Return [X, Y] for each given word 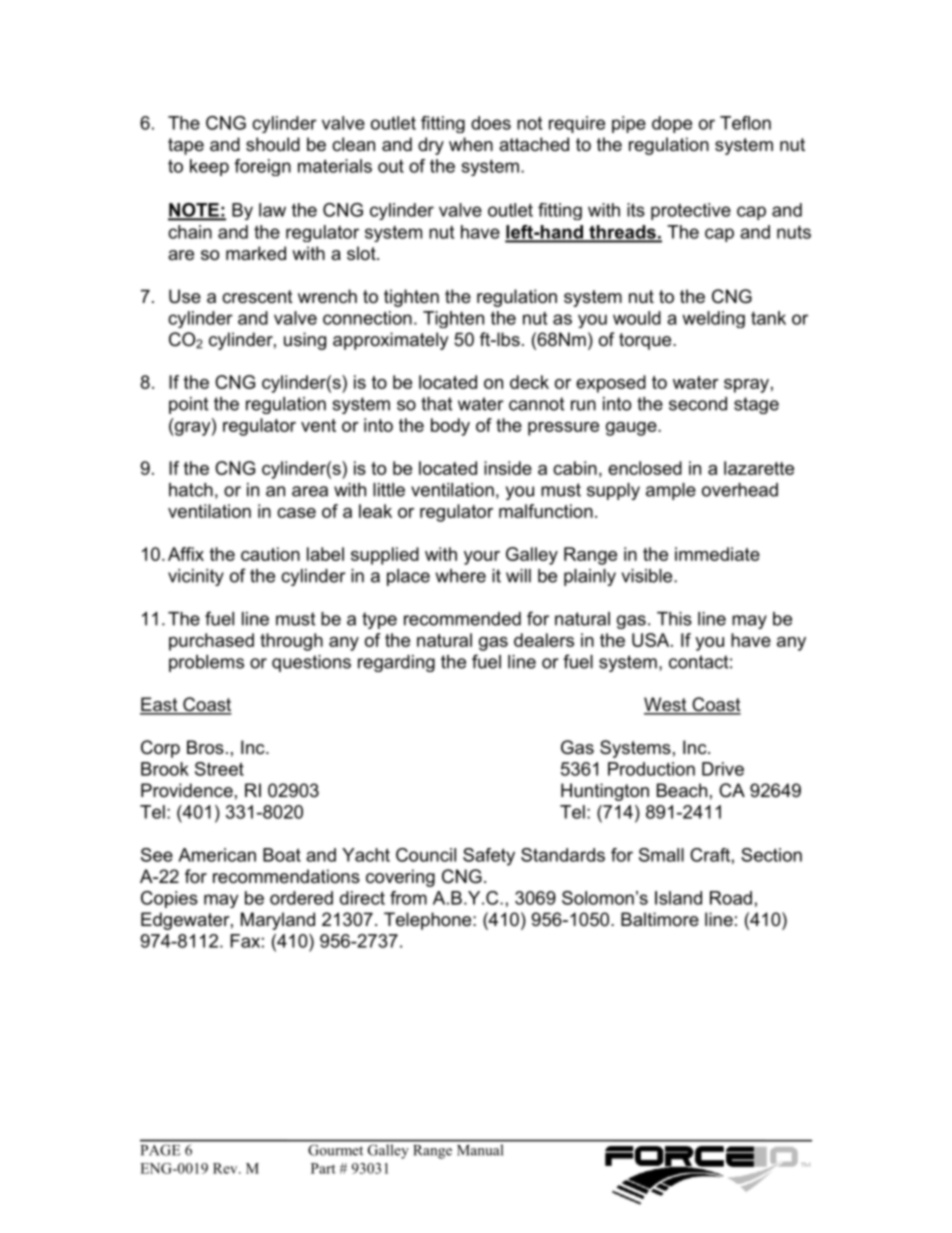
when [471, 144]
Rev [226, 1168]
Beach [682, 790]
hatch [191, 490]
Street [219, 769]
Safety [489, 857]
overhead [740, 490]
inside [508, 468]
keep [209, 167]
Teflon [745, 123]
